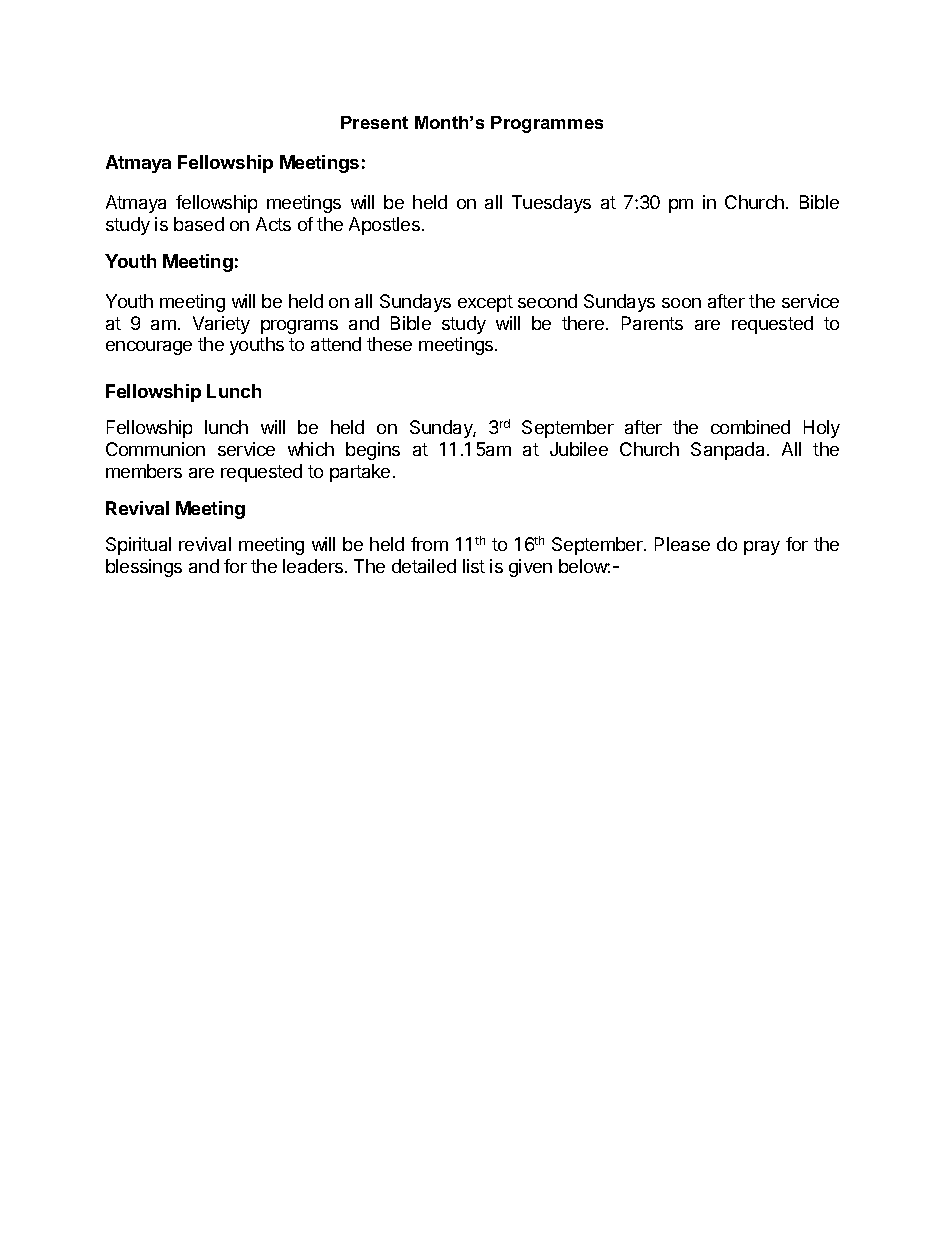 The image size is (952, 1233). I want to click on Present, so click(374, 122).
